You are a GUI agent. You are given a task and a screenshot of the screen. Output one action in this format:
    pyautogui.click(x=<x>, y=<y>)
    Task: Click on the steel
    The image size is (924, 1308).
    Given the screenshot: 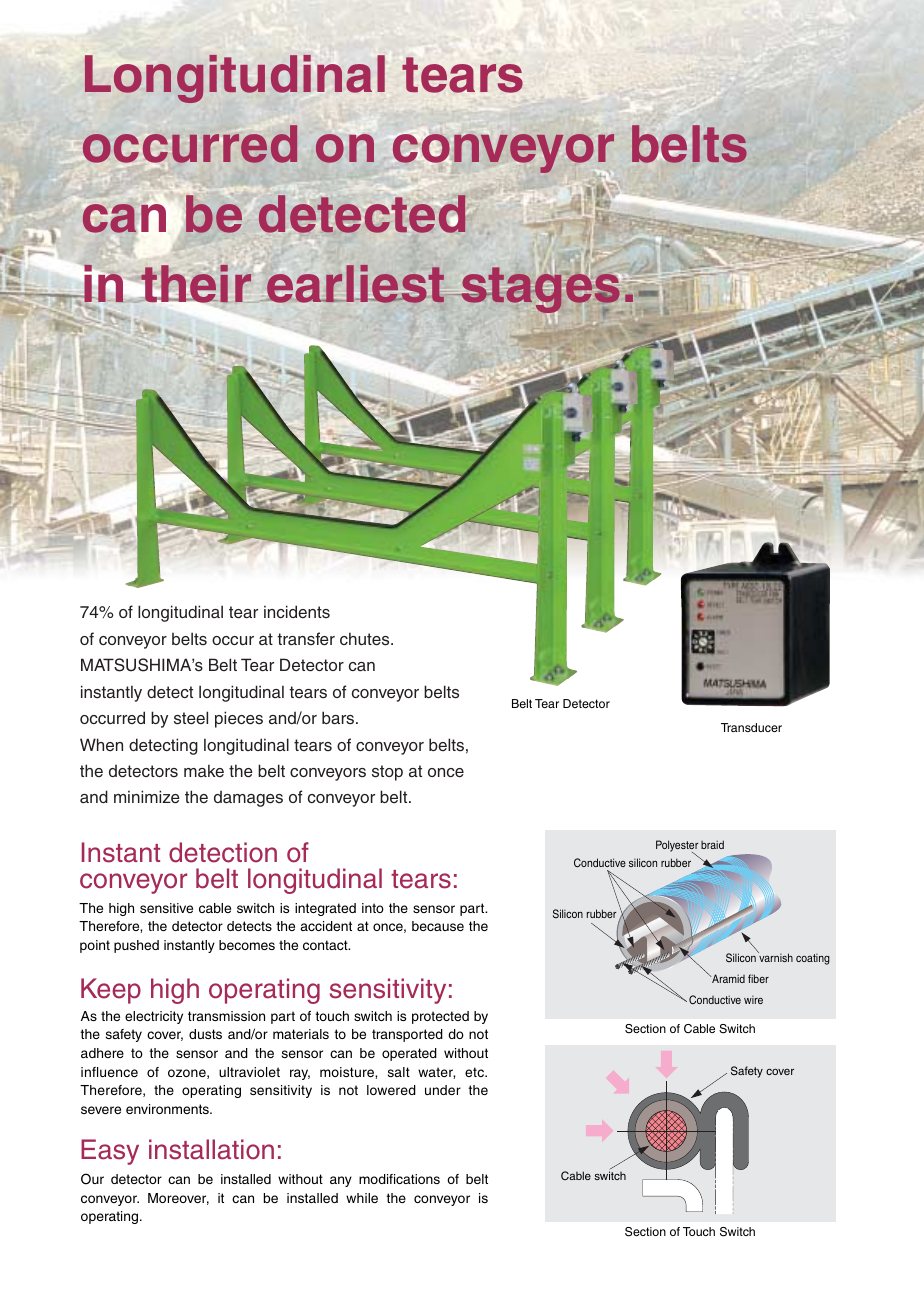 What is the action you would take?
    pyautogui.click(x=191, y=718)
